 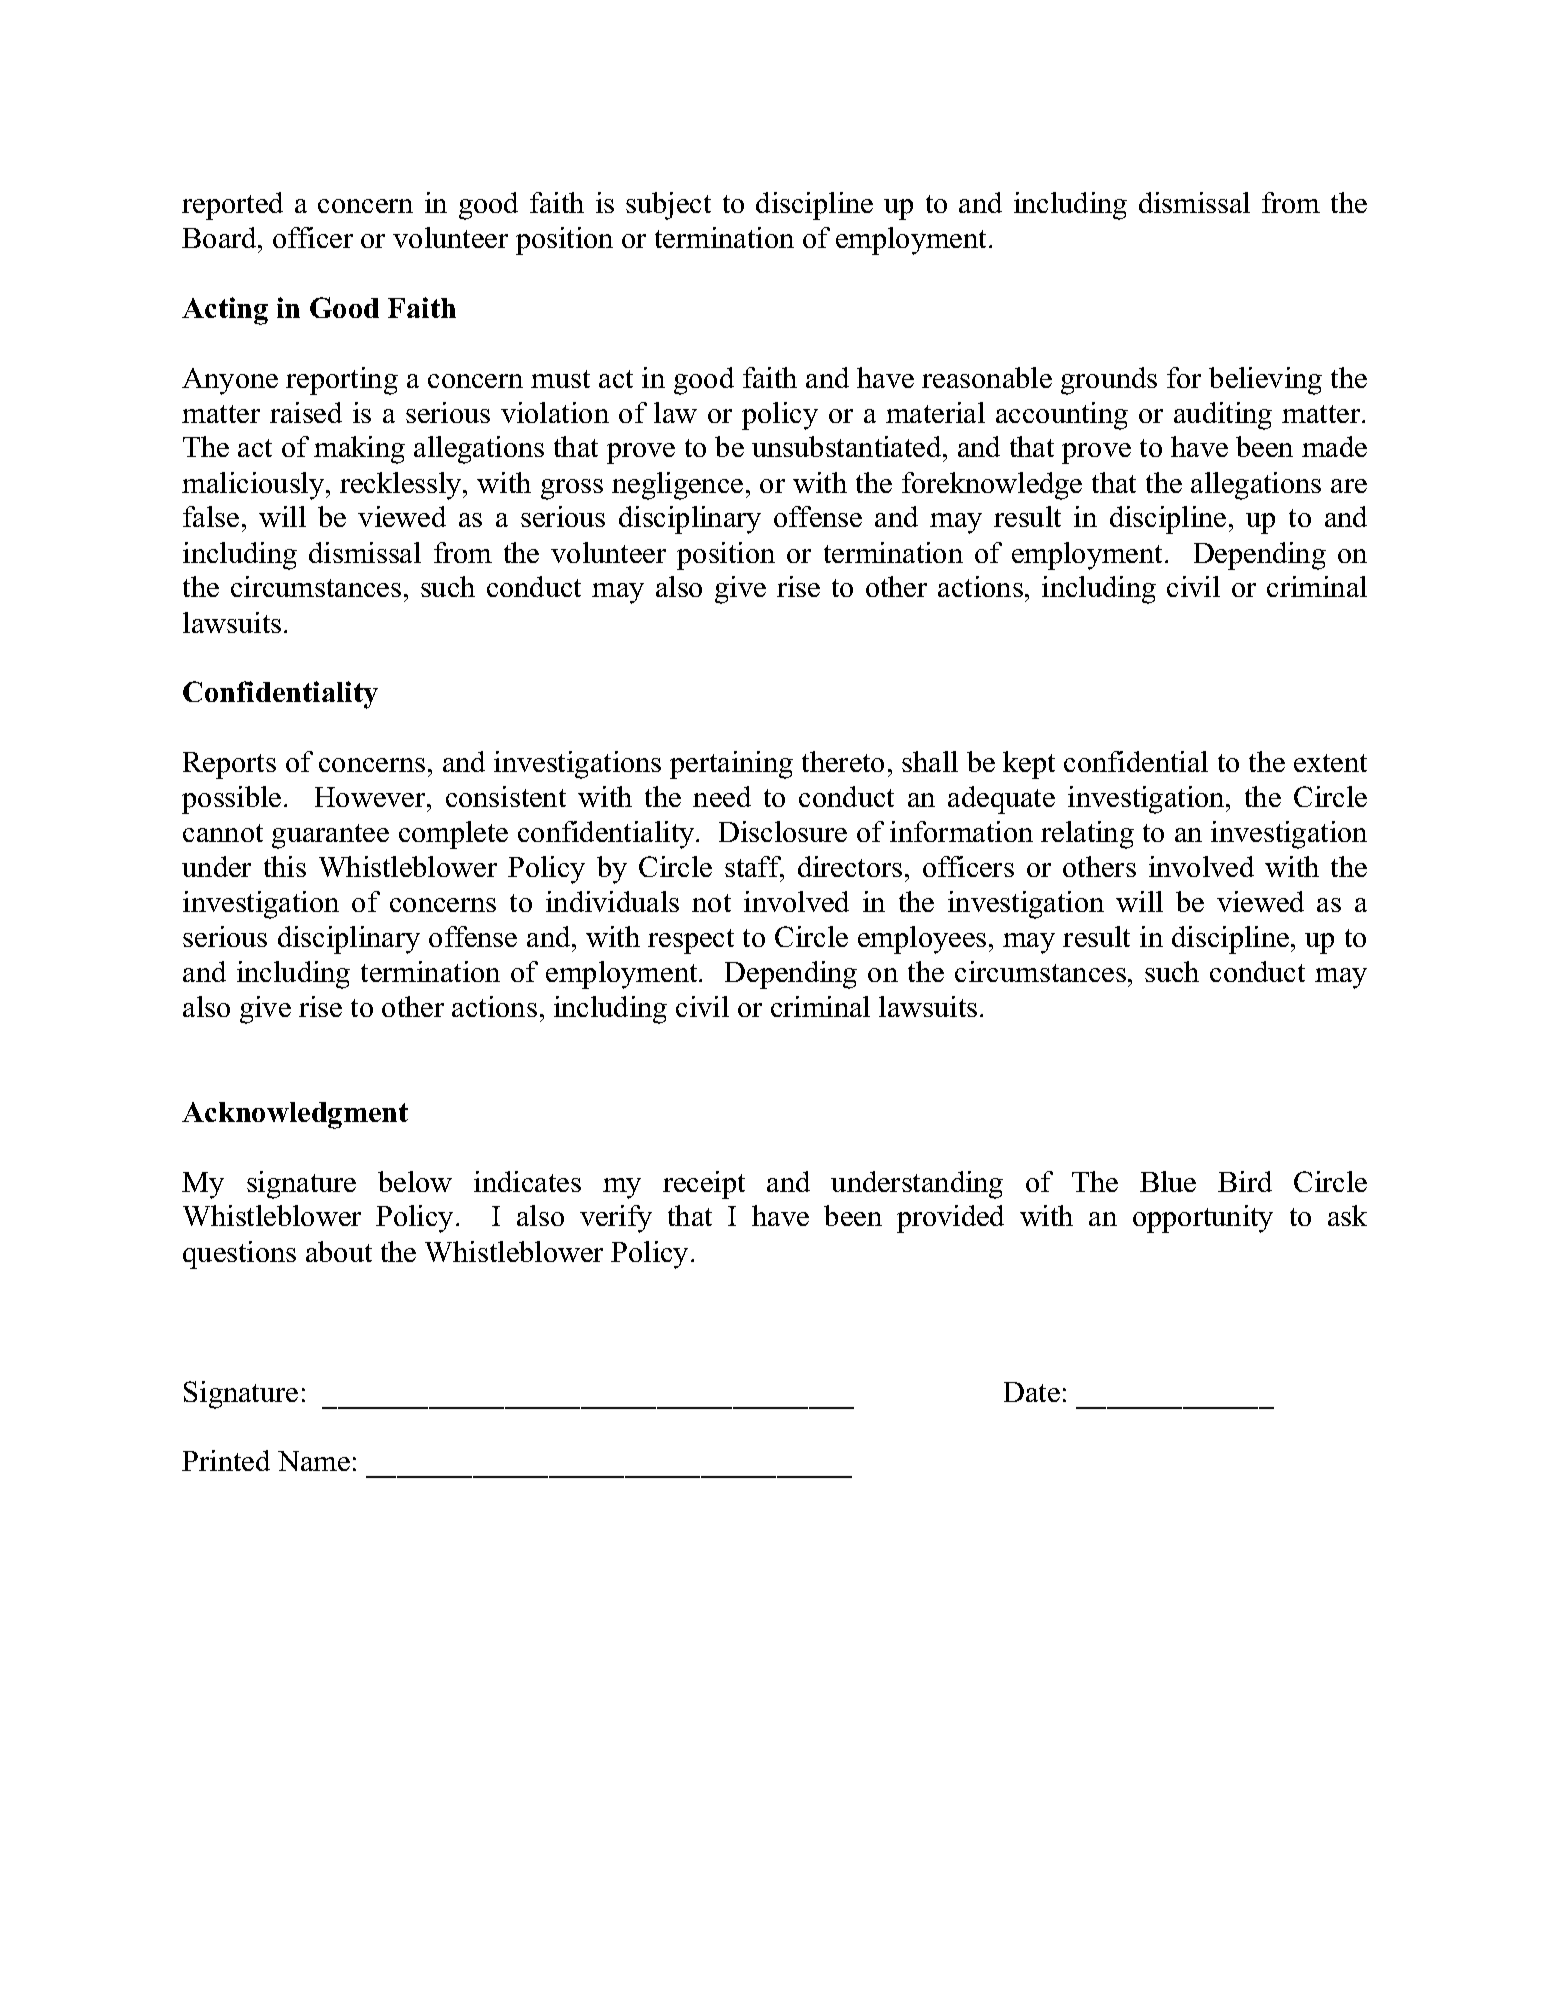 I want to click on Bird, so click(x=1245, y=1181).
